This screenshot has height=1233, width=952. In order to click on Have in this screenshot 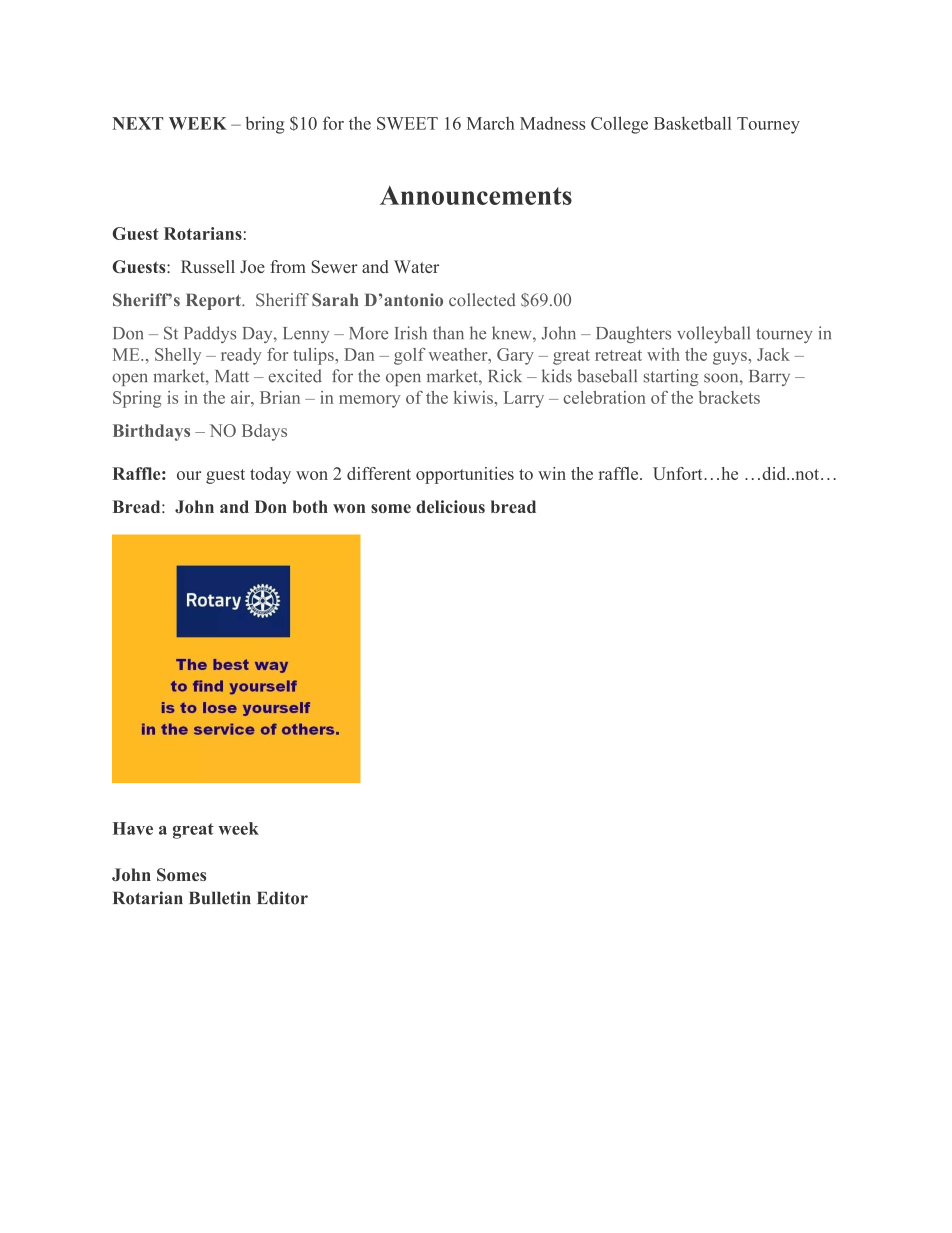, I will do `click(133, 828)`.
